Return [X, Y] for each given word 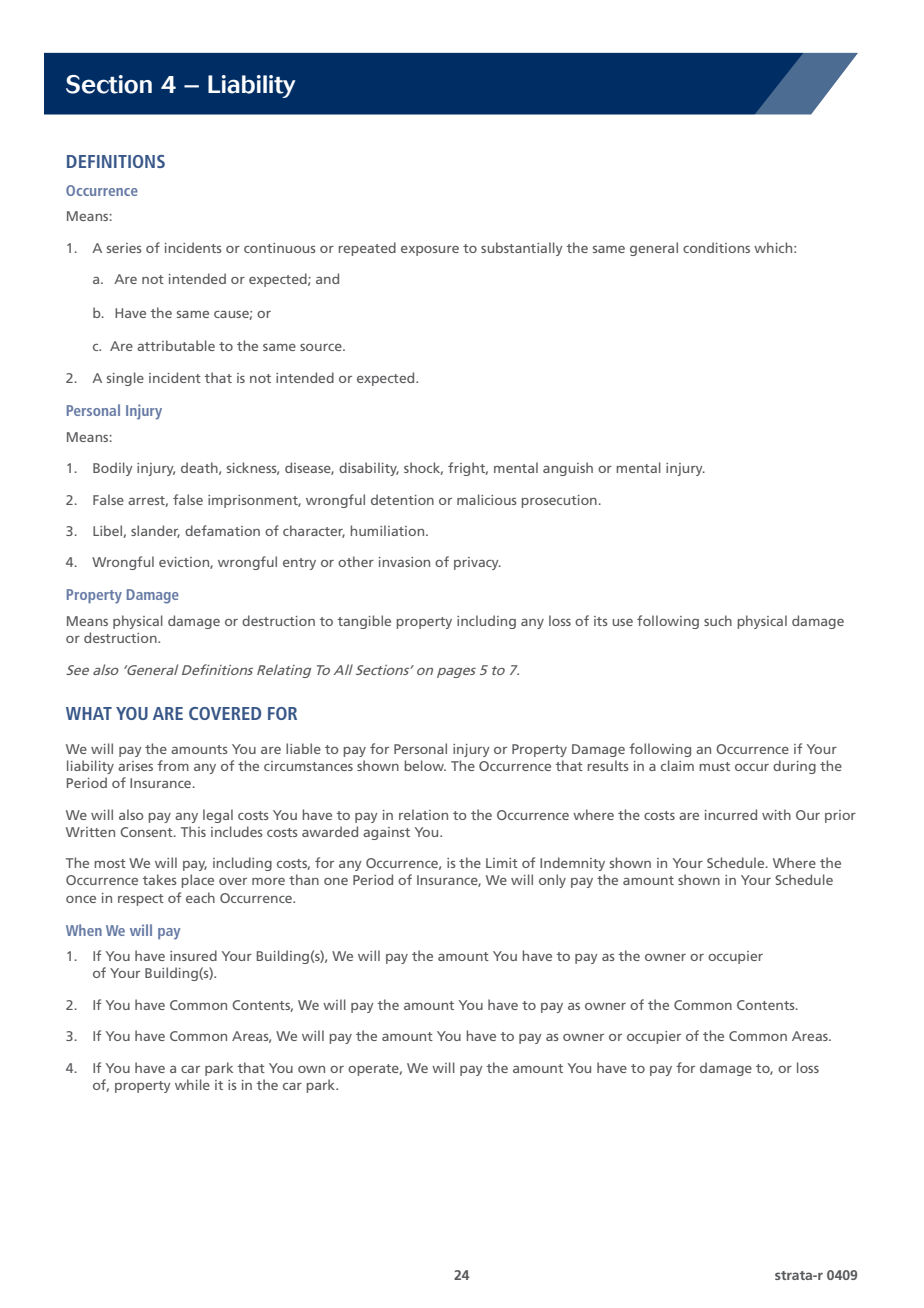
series [124, 248]
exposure [430, 250]
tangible [364, 622]
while [192, 1084]
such [718, 620]
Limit [502, 863]
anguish [568, 469]
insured [193, 955]
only [552, 881]
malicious [487, 499]
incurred [731, 814]
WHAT [89, 713]
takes [159, 879]
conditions [716, 247]
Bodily [113, 469]
